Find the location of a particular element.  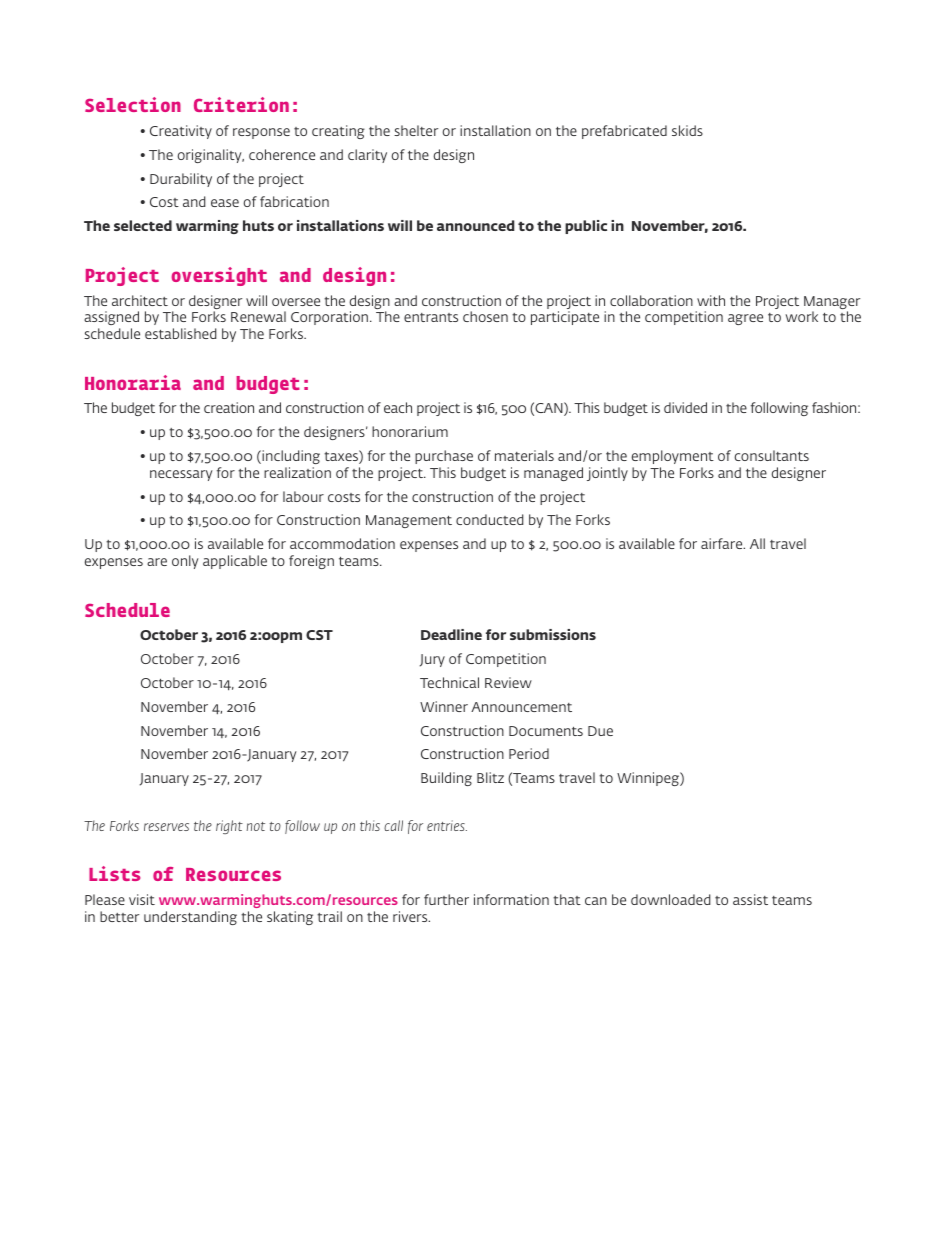

each is located at coordinates (398, 407).
